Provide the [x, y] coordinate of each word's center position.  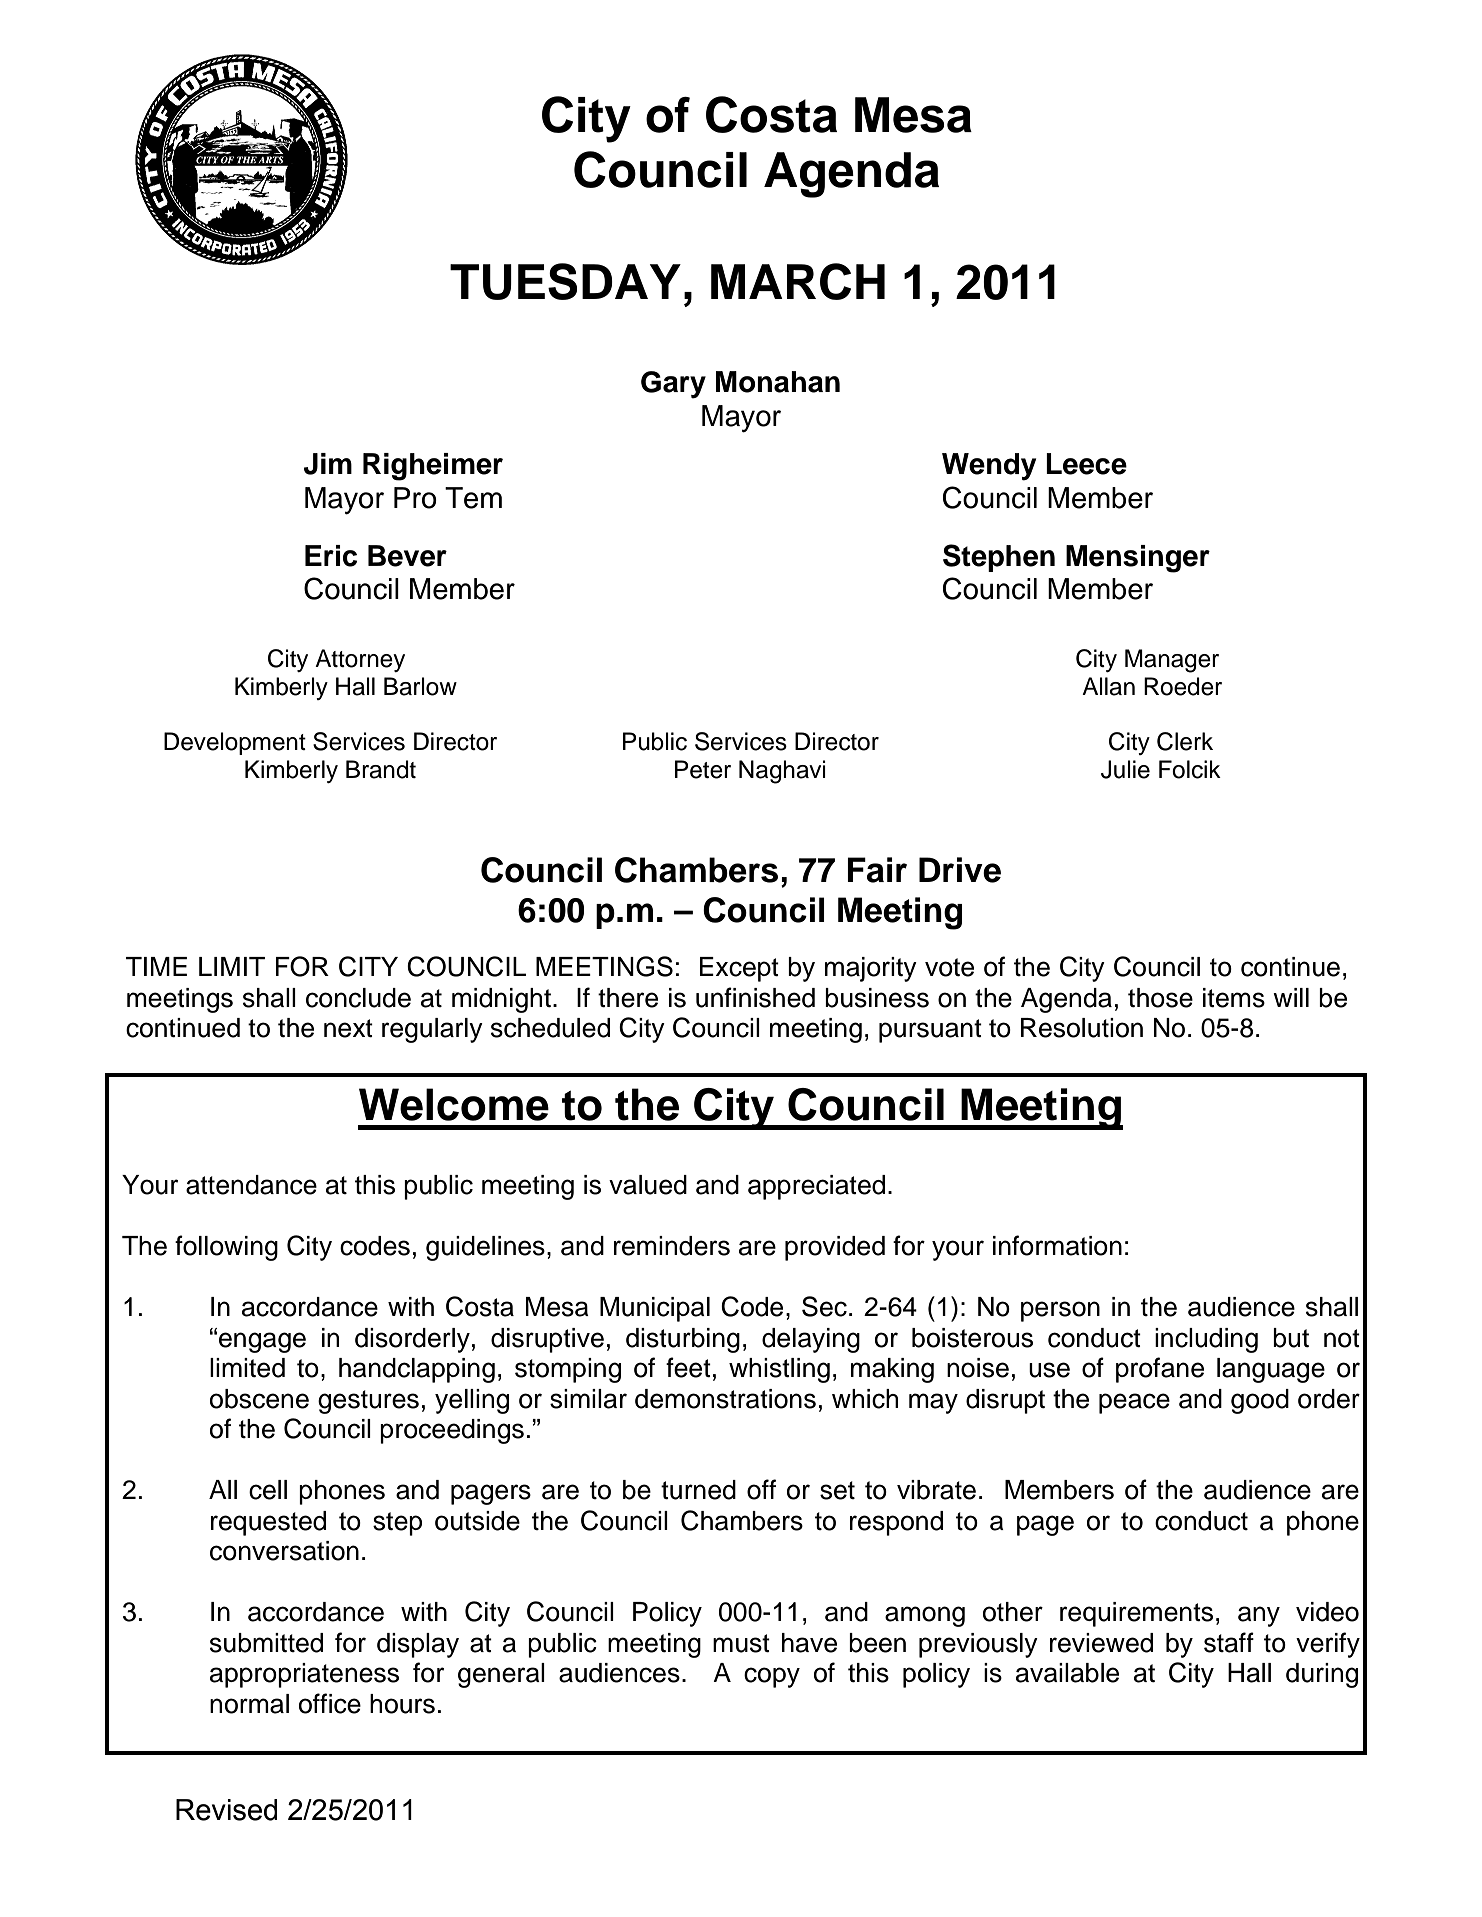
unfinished [755, 997]
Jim [328, 464]
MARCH [798, 281]
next [348, 1028]
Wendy [989, 467]
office [330, 1703]
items [1234, 998]
